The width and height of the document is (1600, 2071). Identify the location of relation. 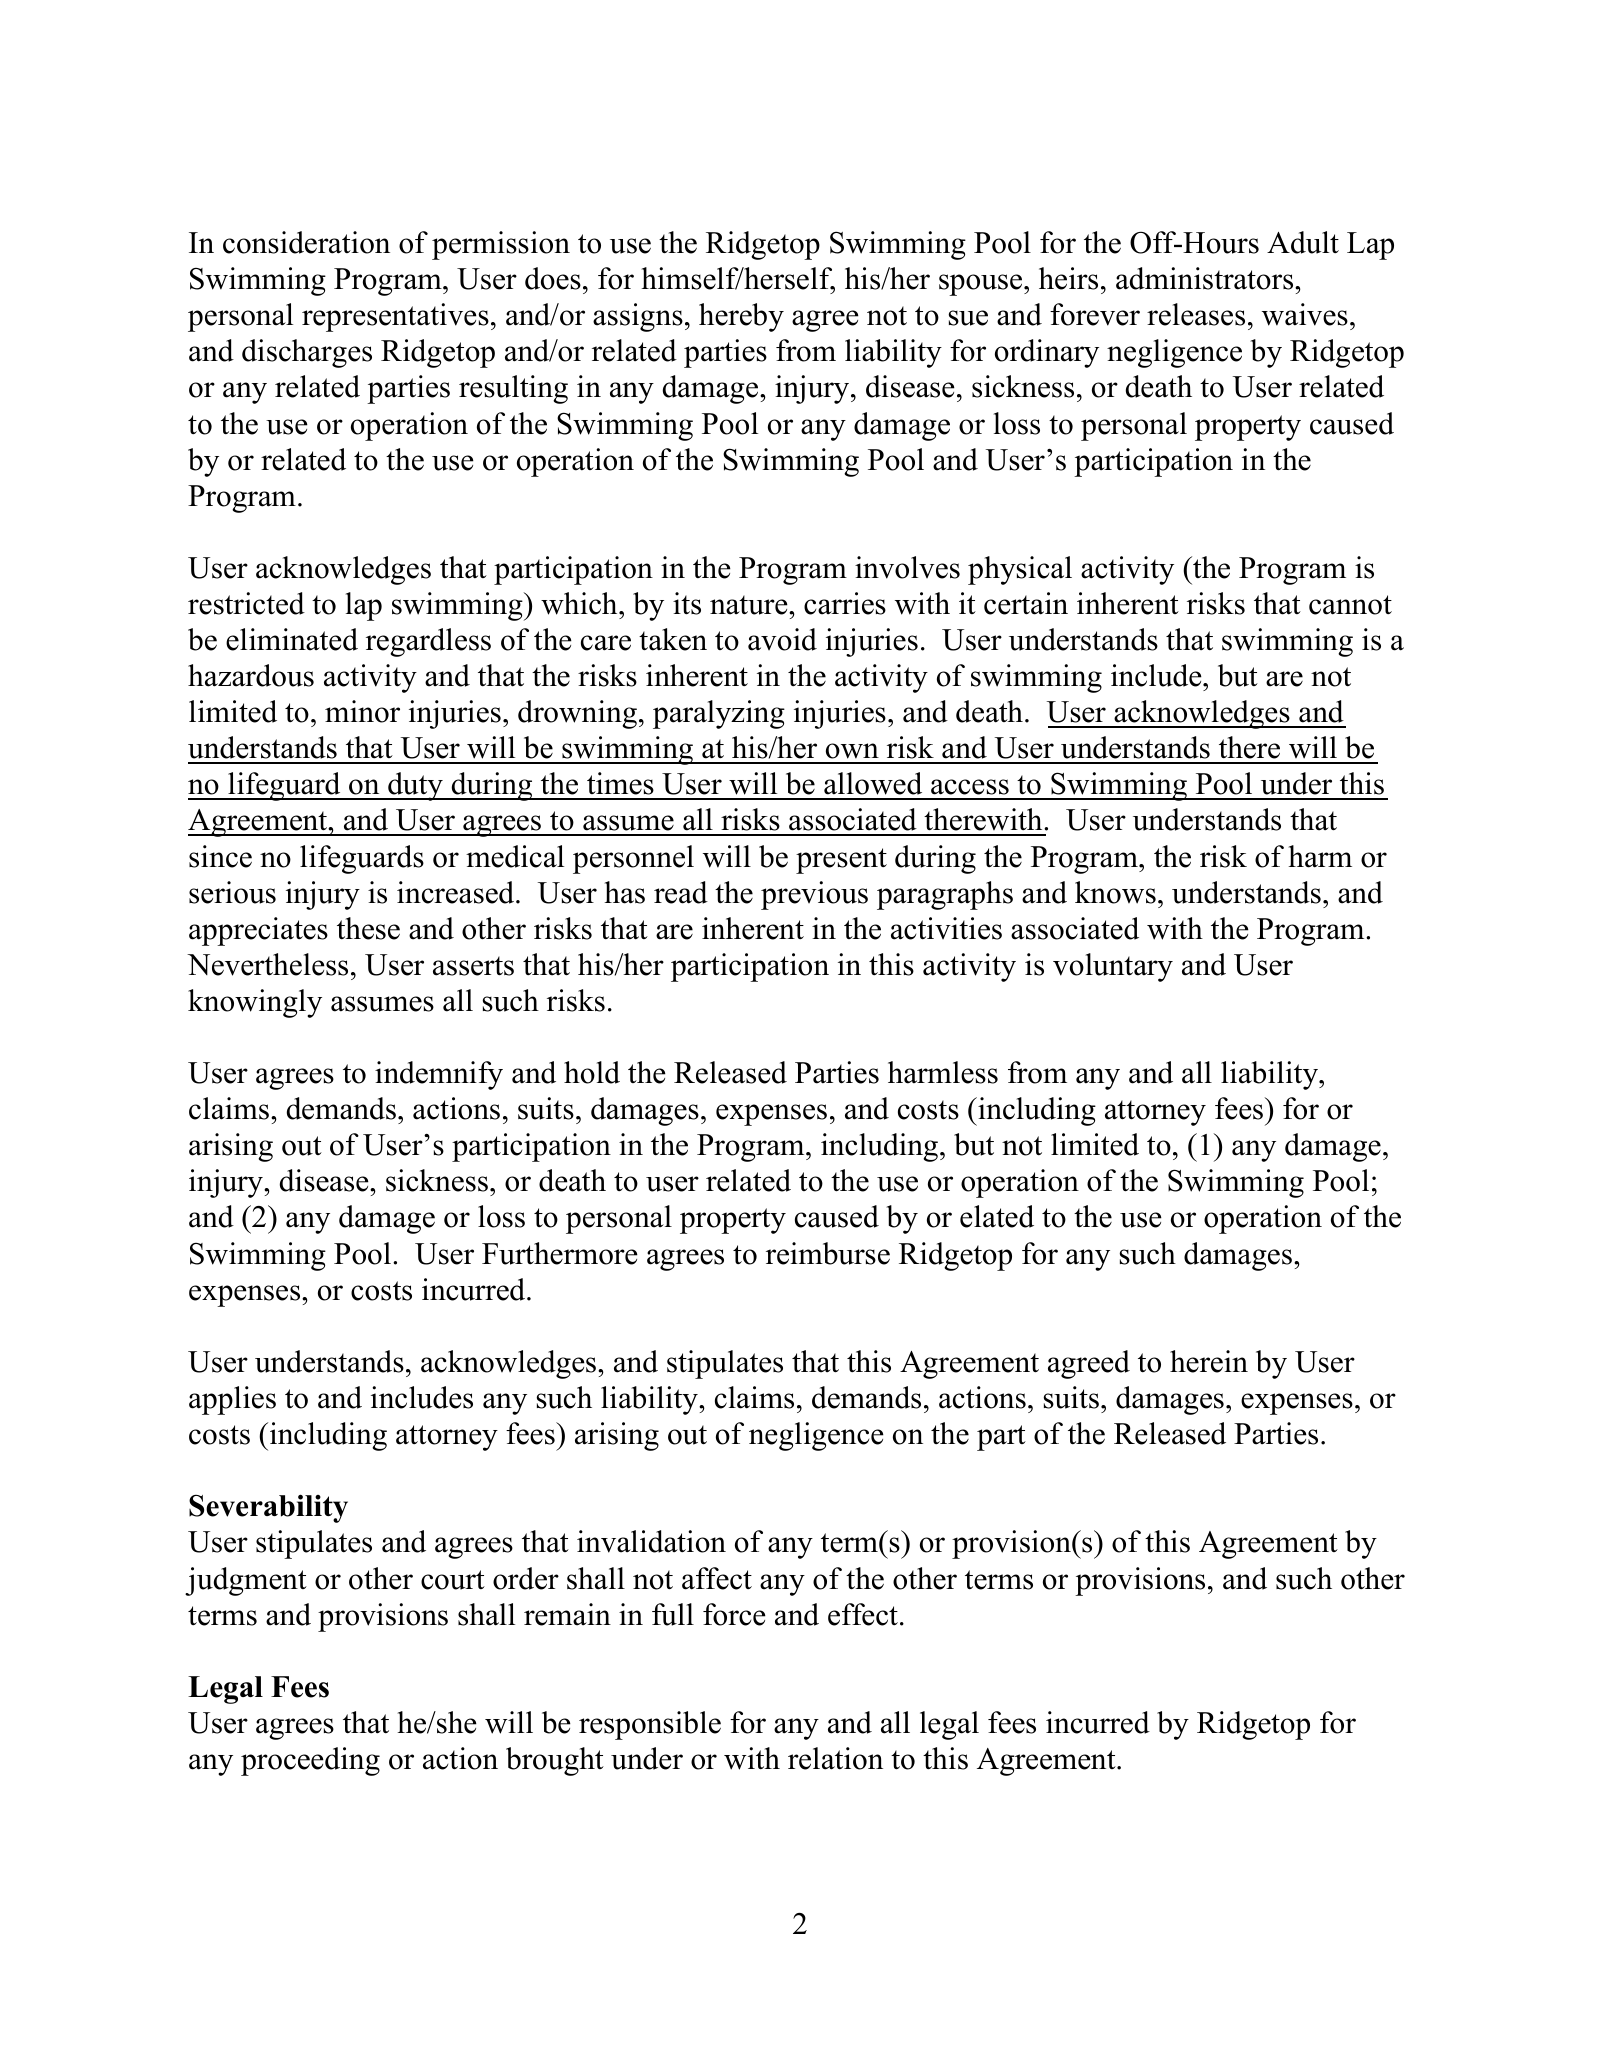
(835, 1758).
